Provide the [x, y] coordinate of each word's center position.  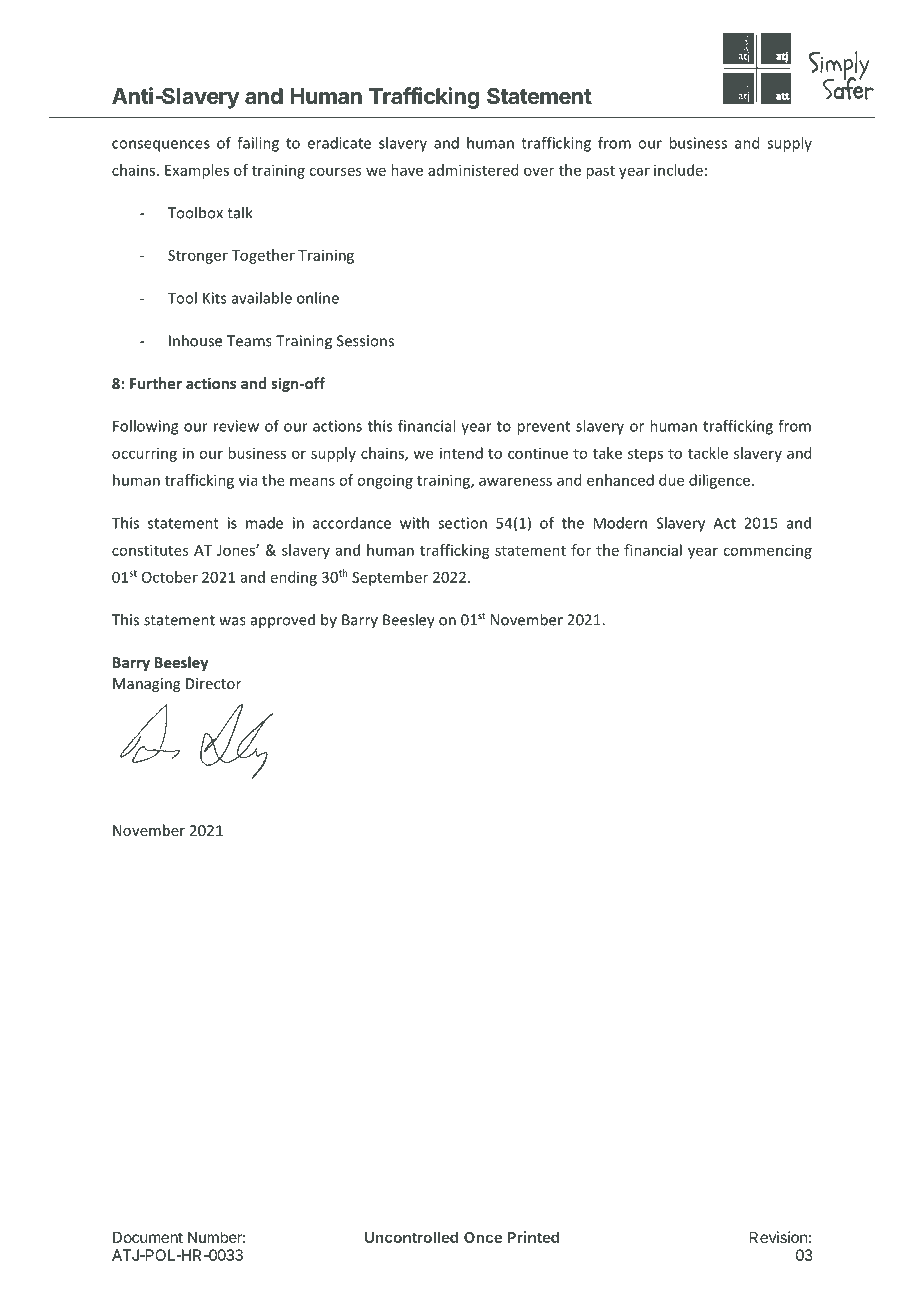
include [678, 170]
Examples [197, 171]
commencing [767, 551]
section [462, 523]
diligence [719, 481]
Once [483, 1237]
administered [473, 170]
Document [148, 1237]
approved [283, 621]
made [264, 523]
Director [213, 683]
